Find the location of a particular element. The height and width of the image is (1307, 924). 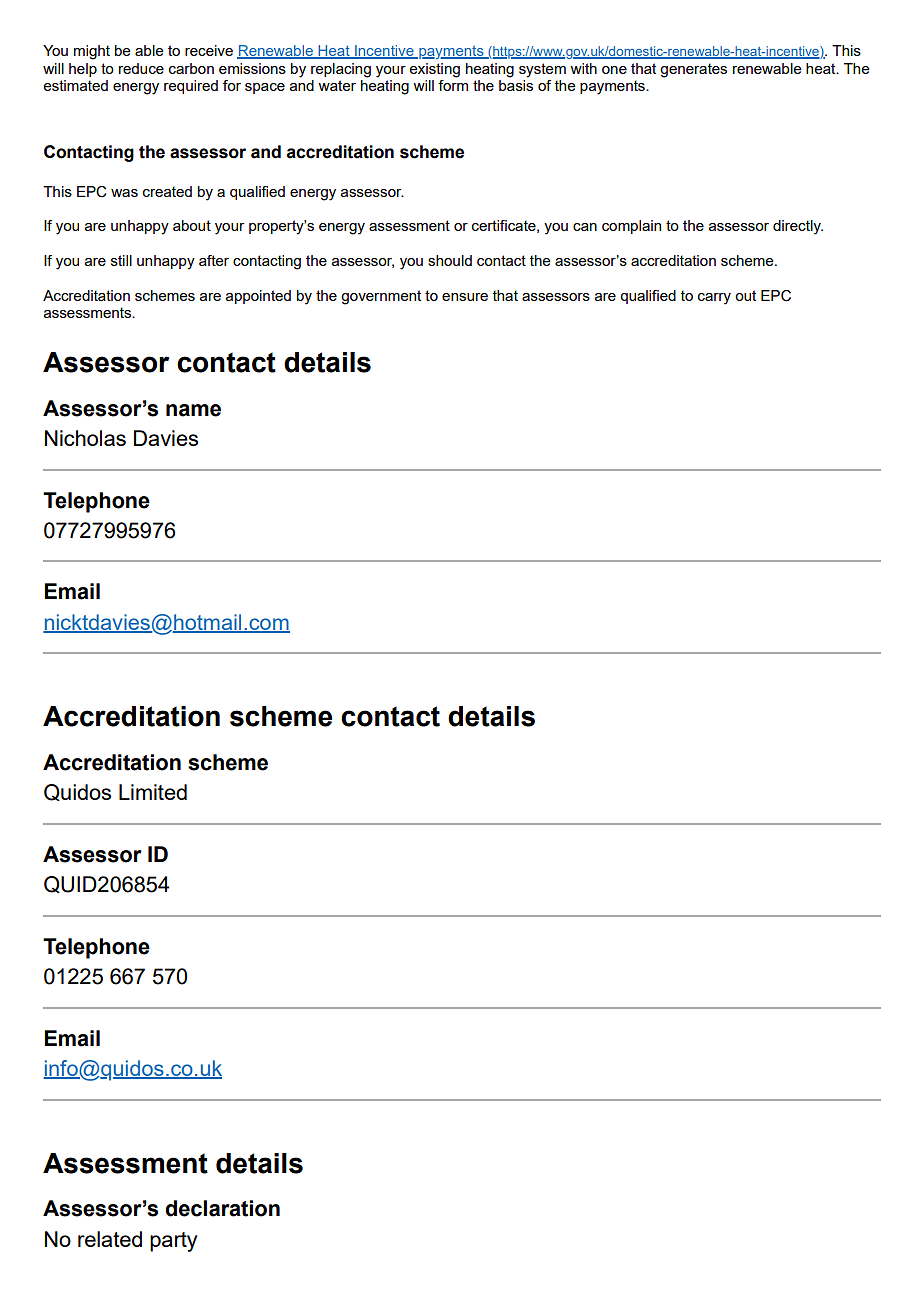

related is located at coordinates (110, 1239).
